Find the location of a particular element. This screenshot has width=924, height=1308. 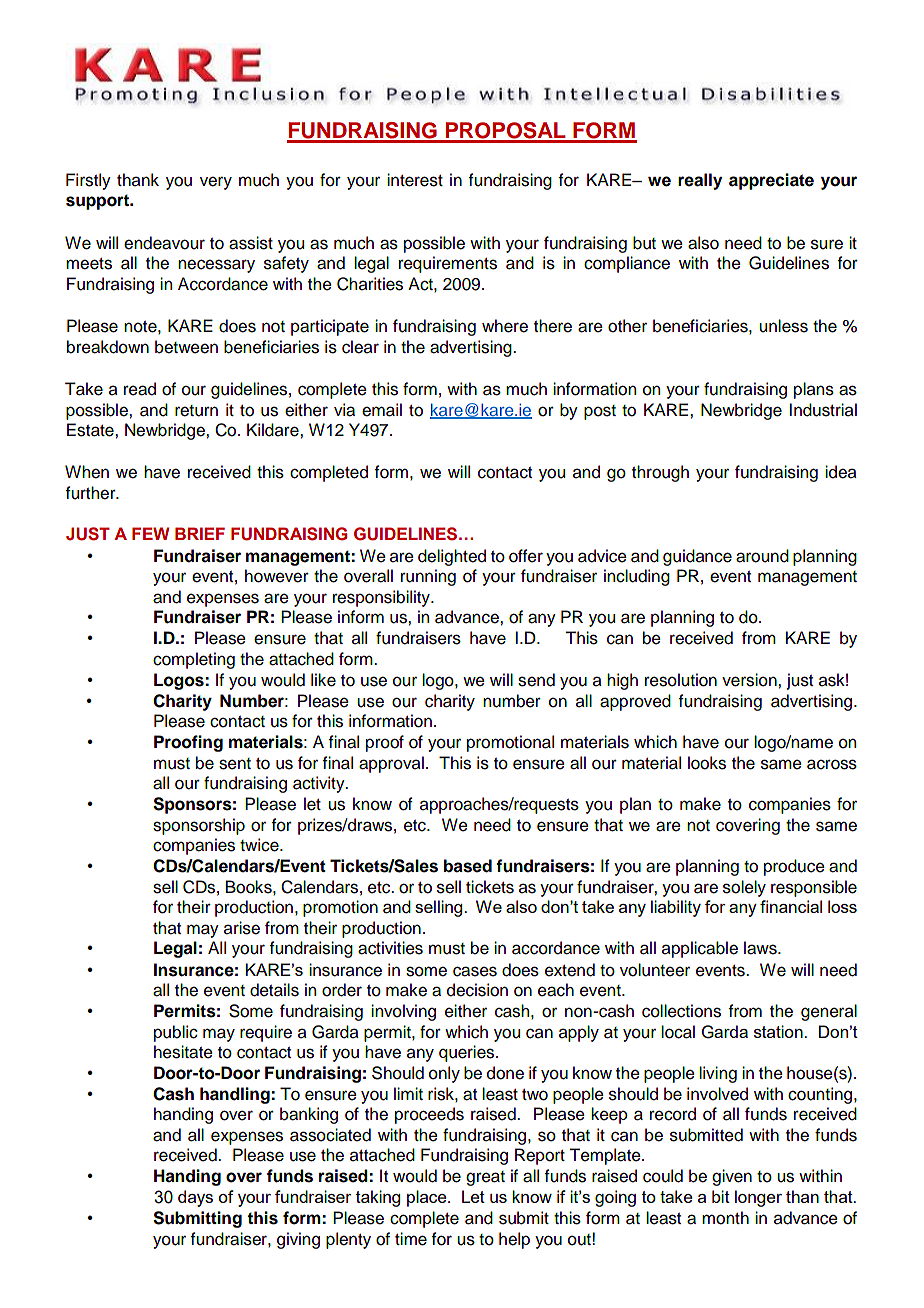

appreciate is located at coordinates (771, 181).
